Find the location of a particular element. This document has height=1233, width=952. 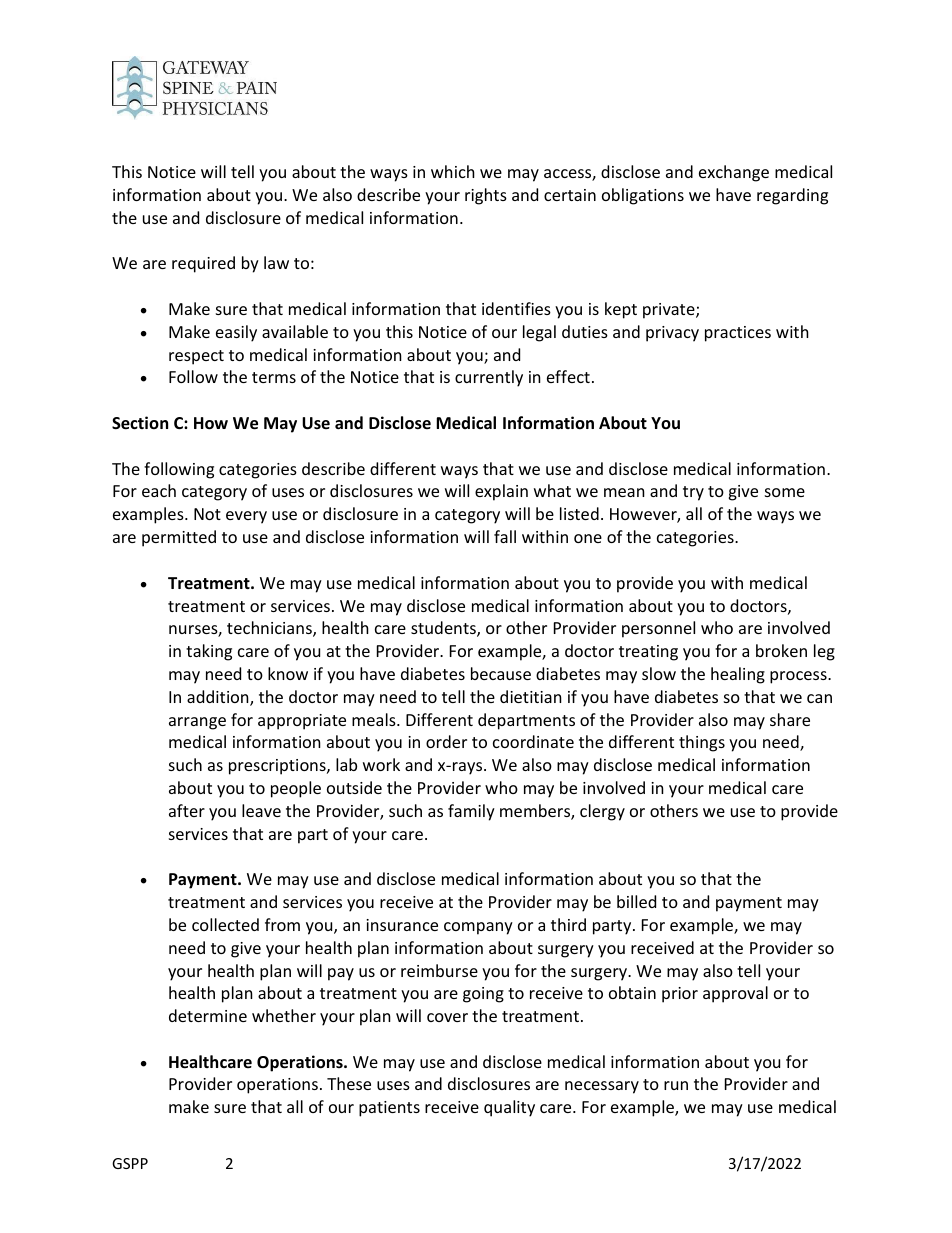

rights is located at coordinates (486, 196).
